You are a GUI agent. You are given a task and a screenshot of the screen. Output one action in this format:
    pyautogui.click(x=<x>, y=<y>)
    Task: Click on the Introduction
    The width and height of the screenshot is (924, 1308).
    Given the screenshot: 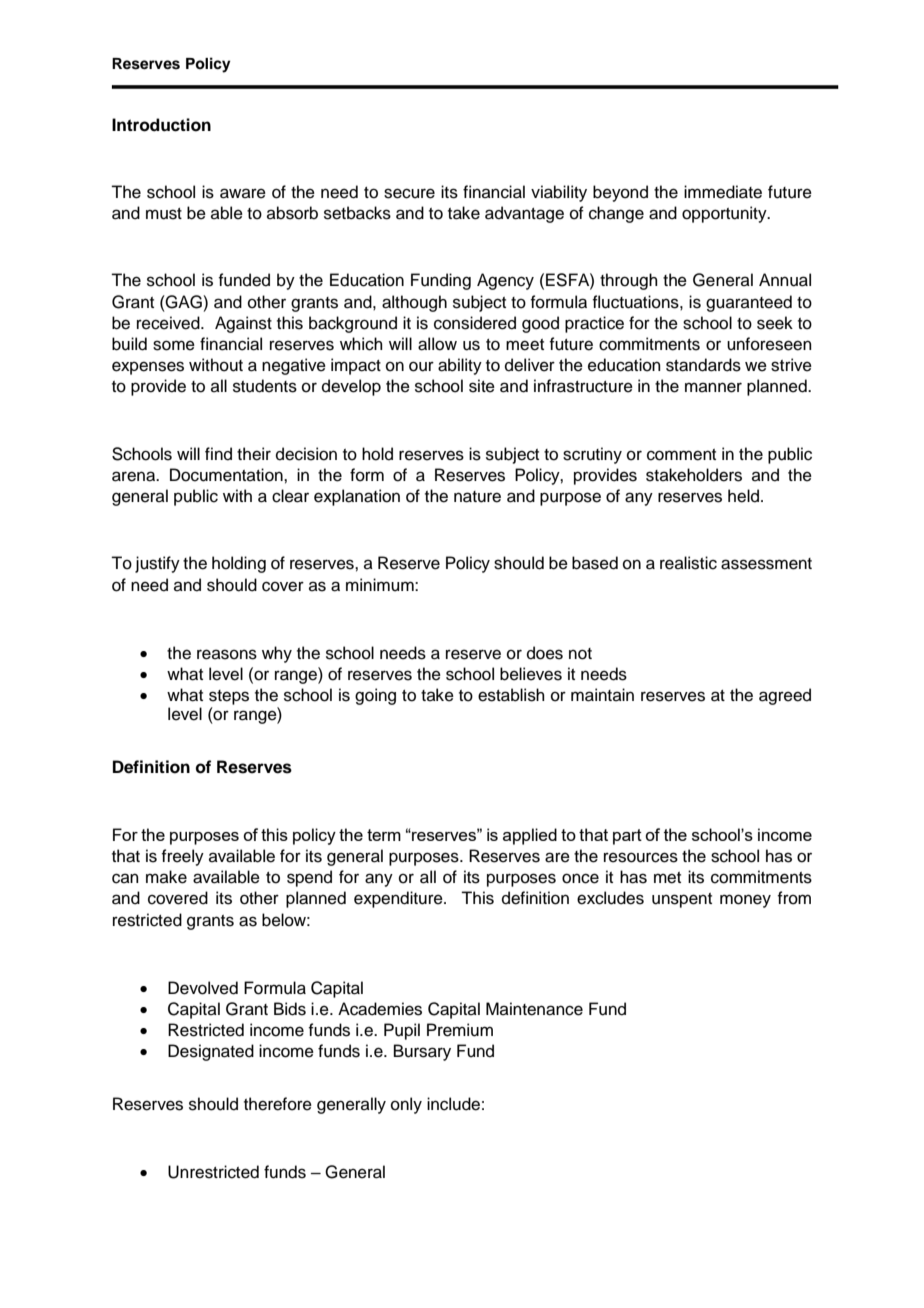 What is the action you would take?
    pyautogui.click(x=161, y=125)
